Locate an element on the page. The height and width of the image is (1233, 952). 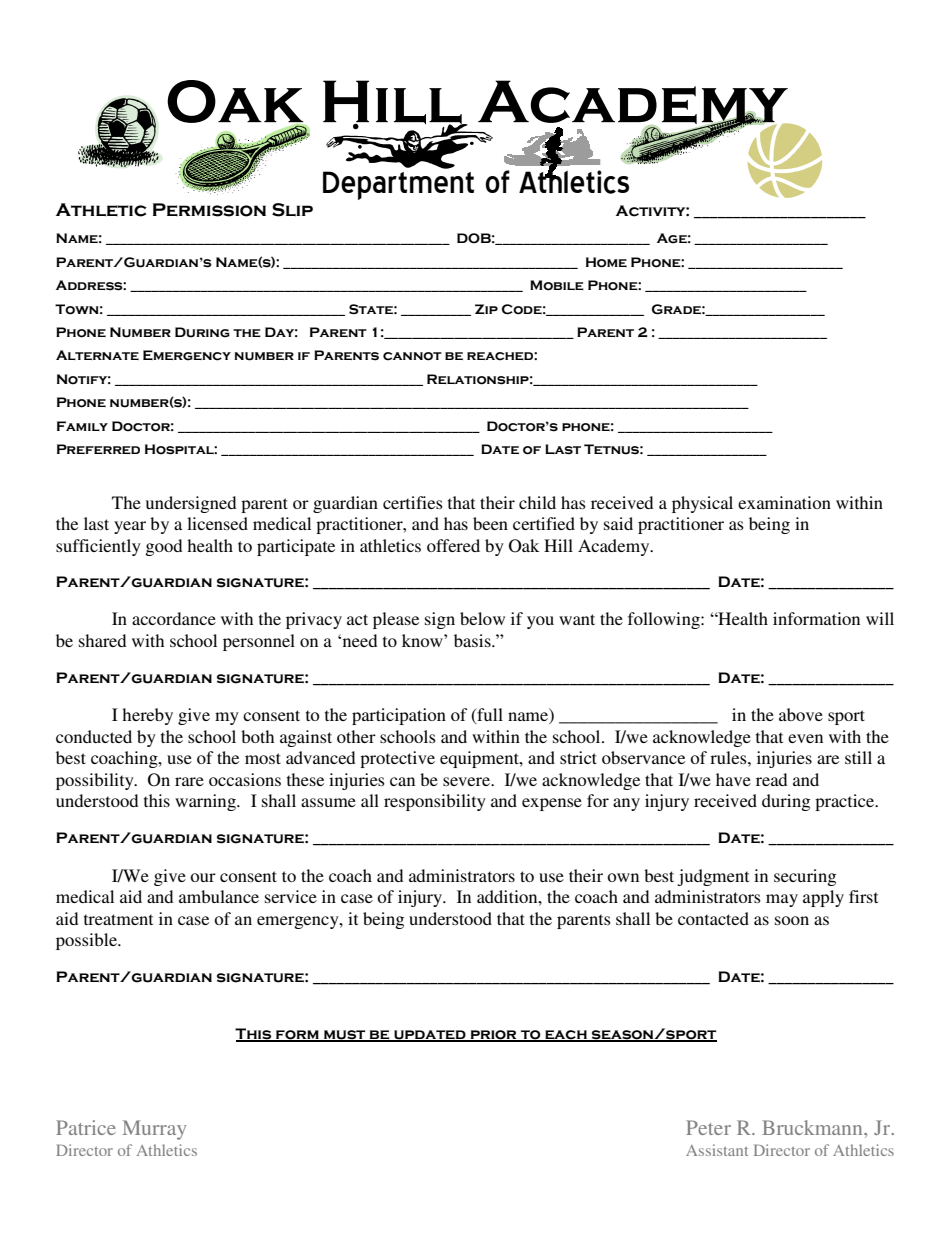
prior is located at coordinates (493, 1035).
